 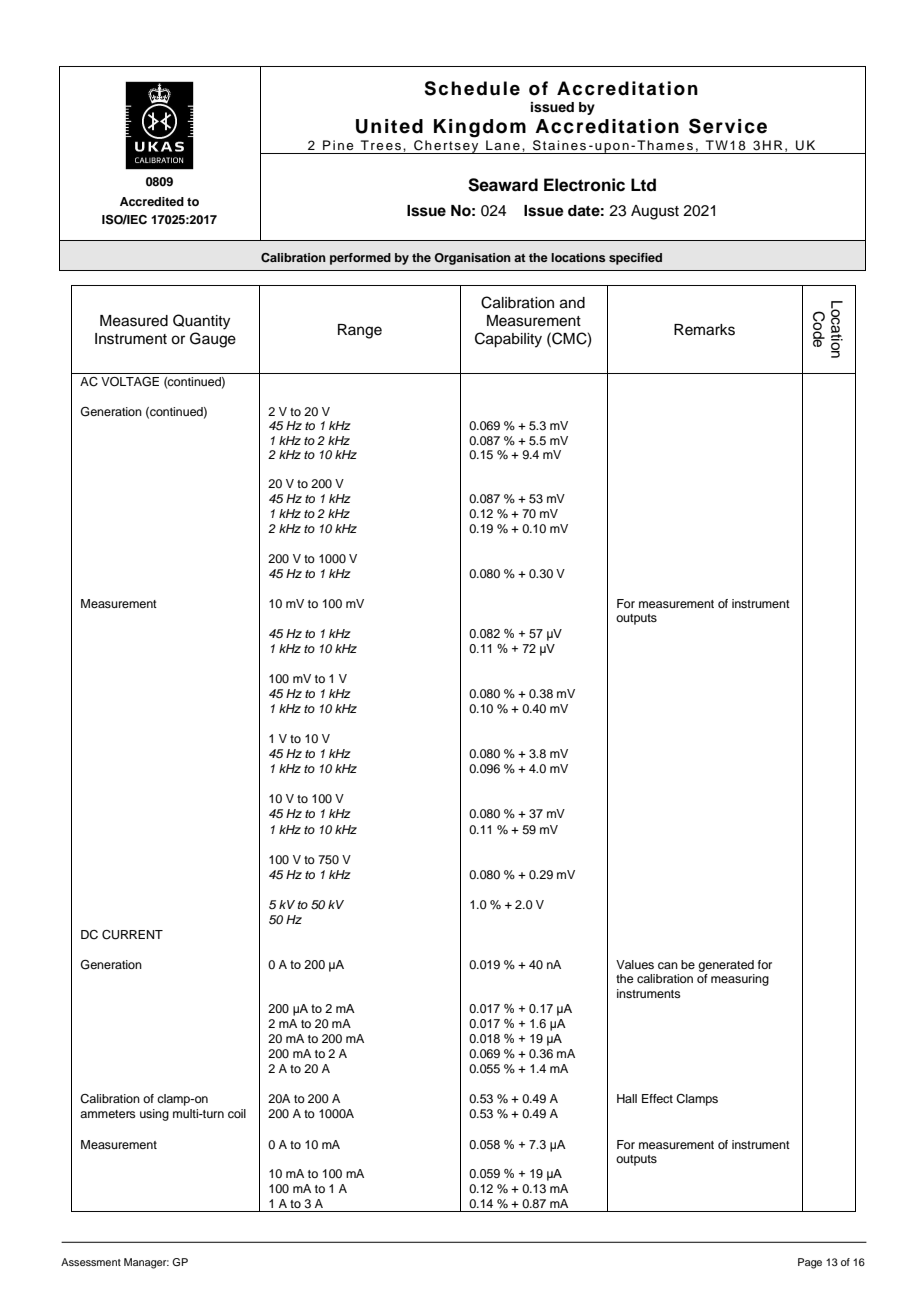 I want to click on Assessment, so click(x=91, y=1262).
